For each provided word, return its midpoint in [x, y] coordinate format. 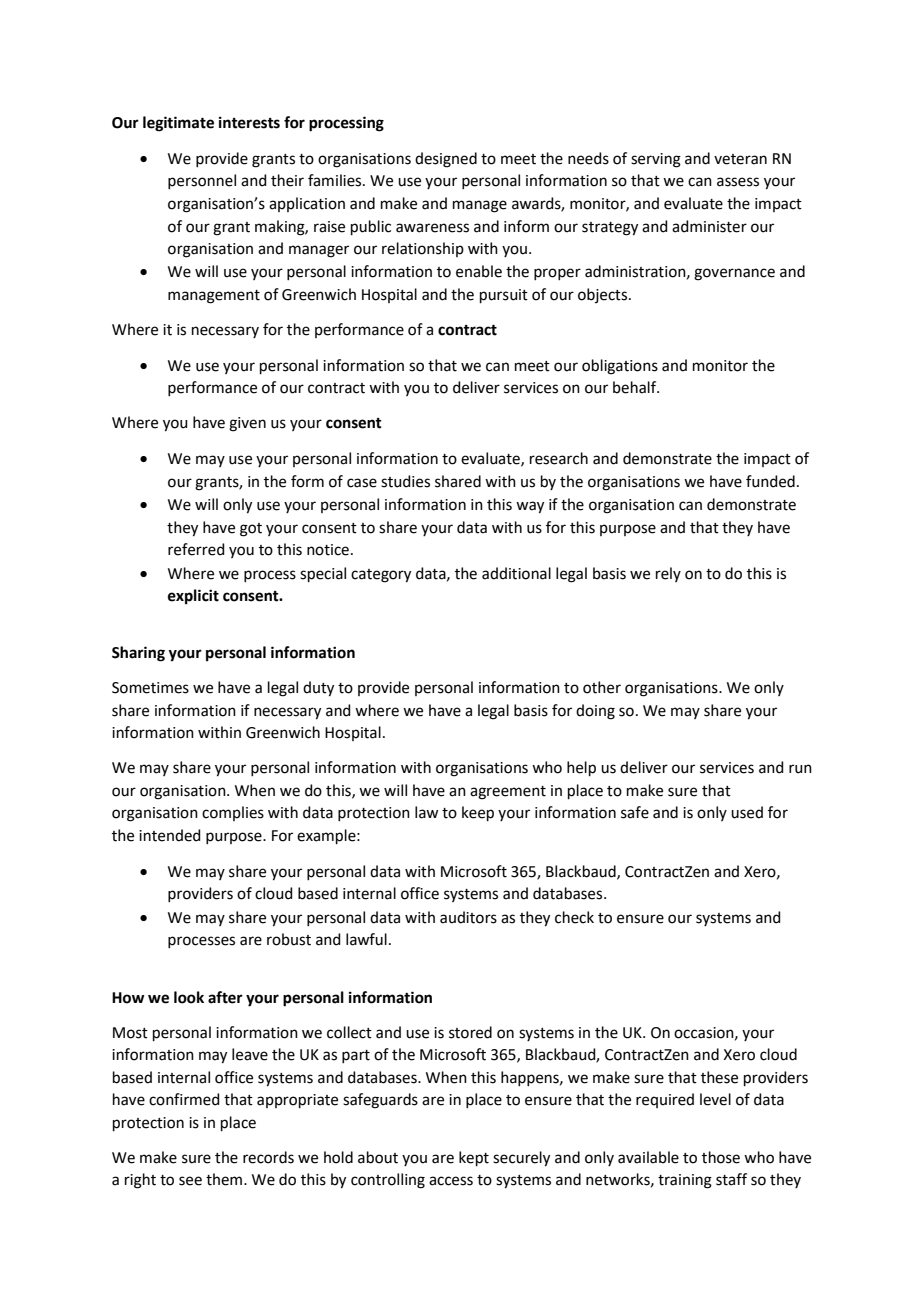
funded [770, 481]
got [251, 530]
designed [446, 160]
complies [233, 813]
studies [405, 481]
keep [478, 813]
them [225, 1179]
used [747, 812]
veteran [740, 159]
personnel [202, 181]
